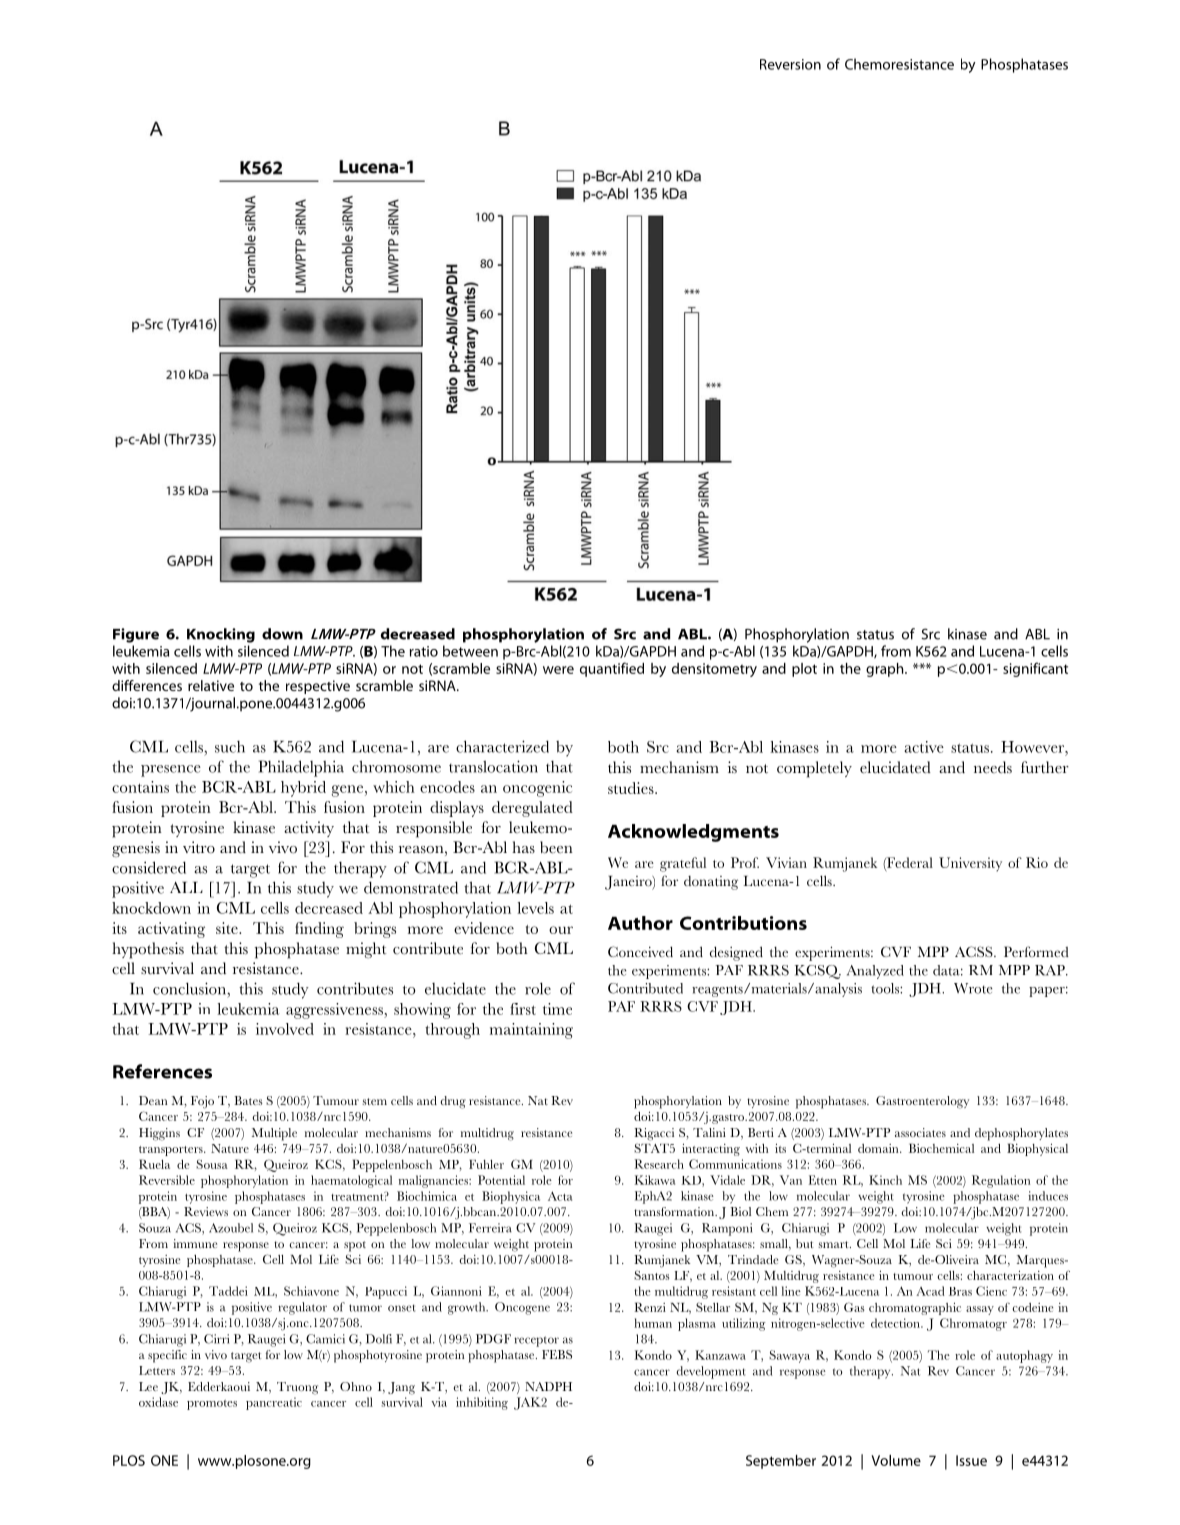  I want to click on between, so click(470, 651).
